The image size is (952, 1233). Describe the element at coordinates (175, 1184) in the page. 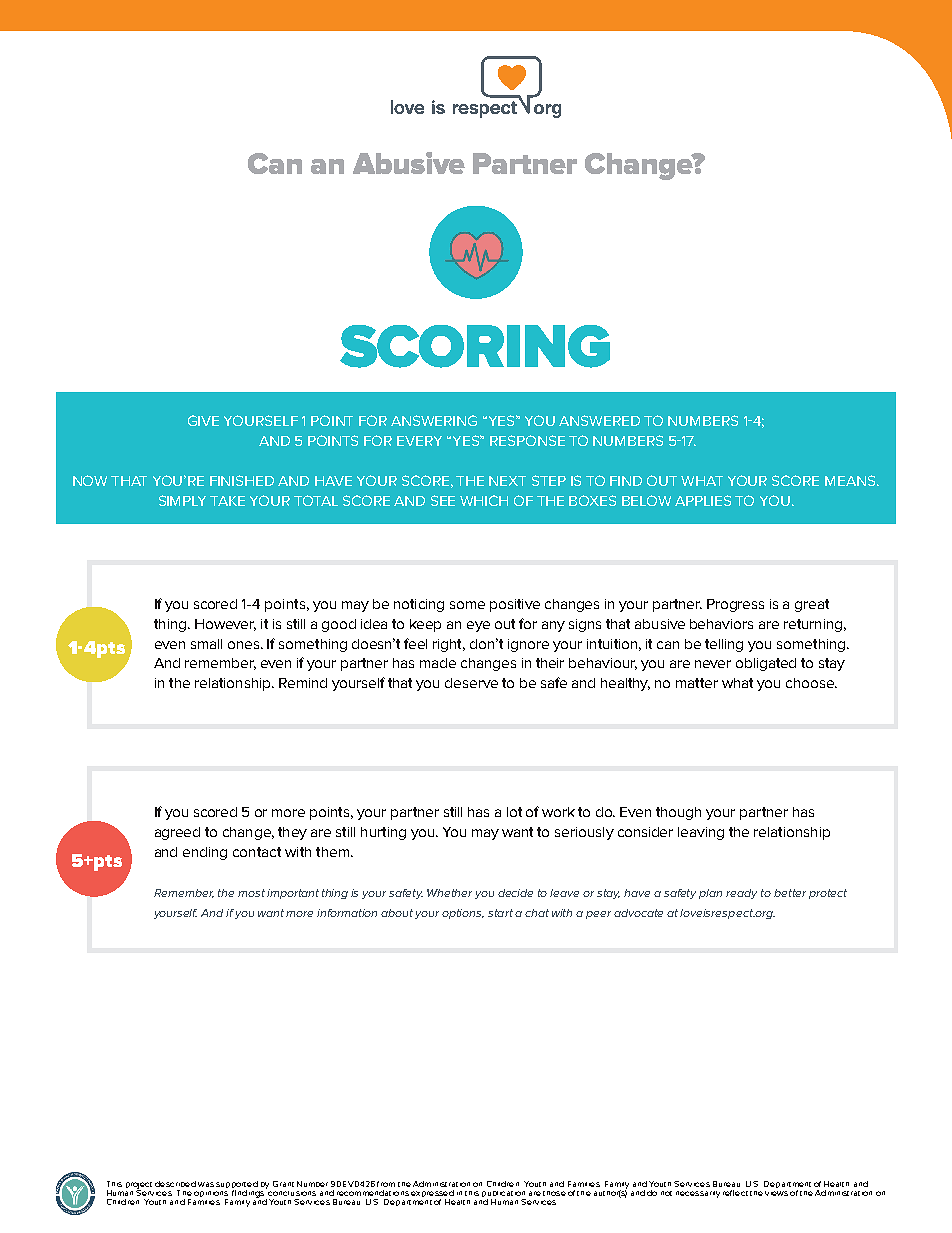

I see `described` at that location.
